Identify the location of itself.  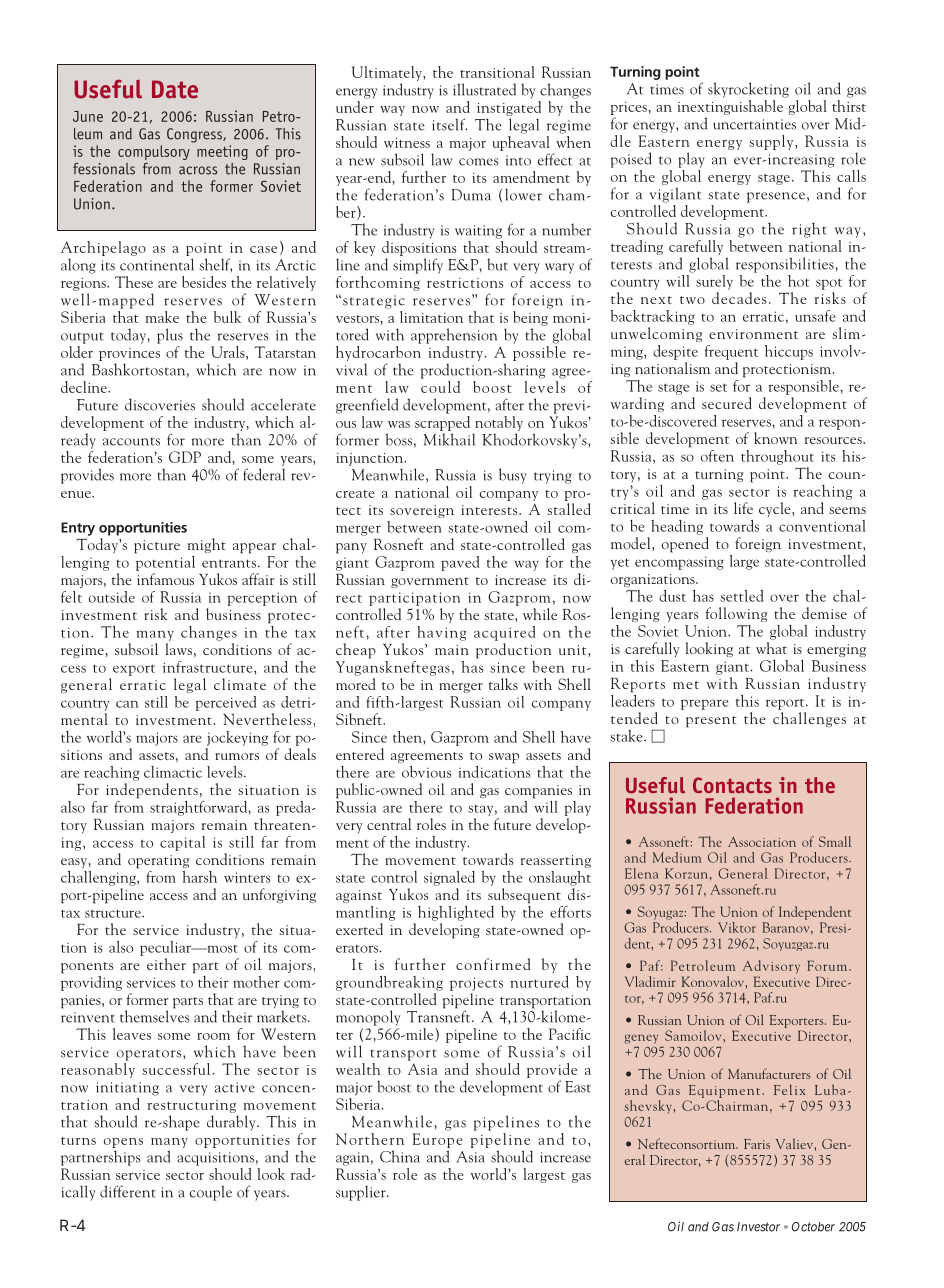
(450, 124).
